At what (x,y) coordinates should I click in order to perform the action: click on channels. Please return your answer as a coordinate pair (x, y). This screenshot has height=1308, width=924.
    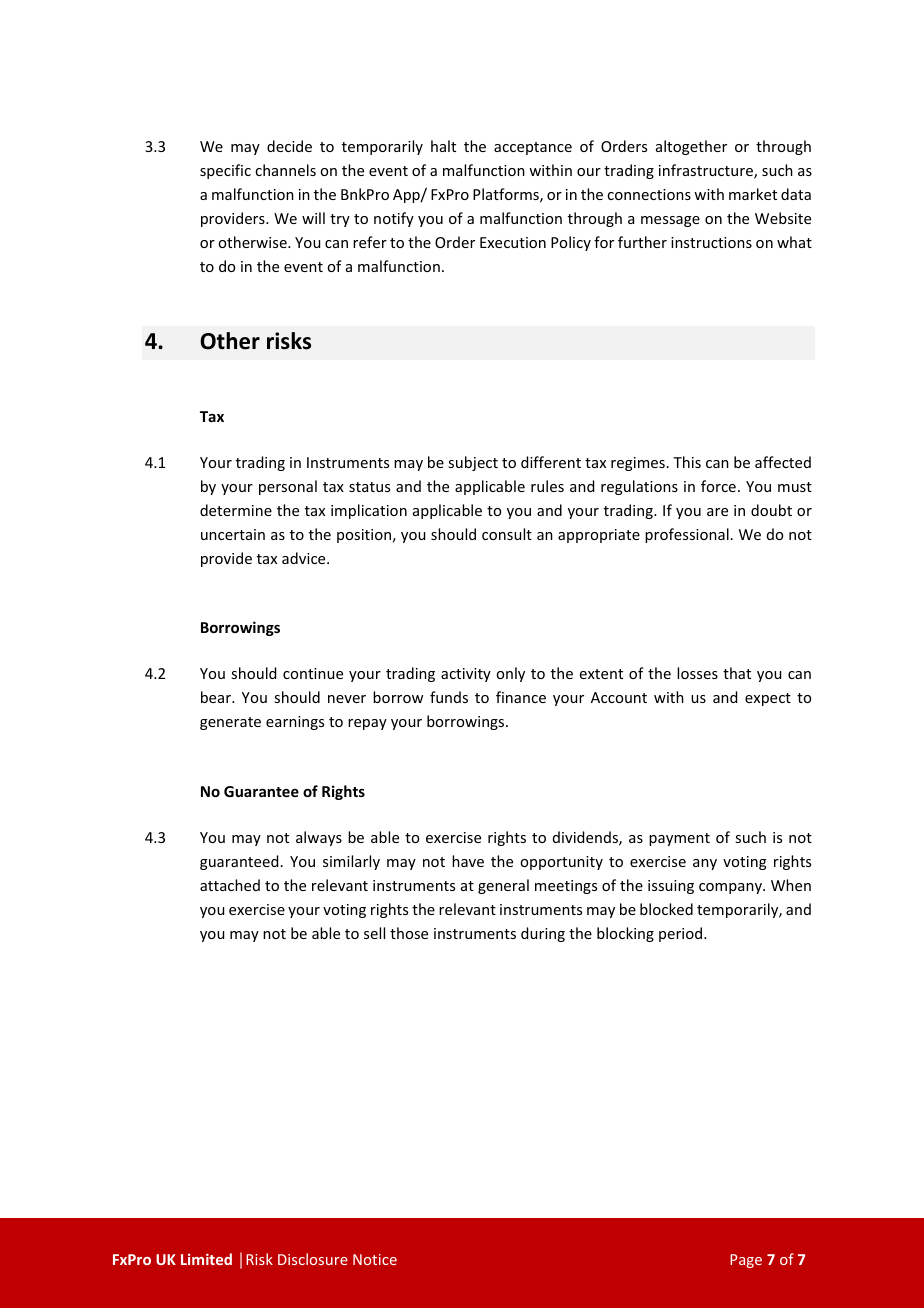
    Looking at the image, I should click on (285, 170).
